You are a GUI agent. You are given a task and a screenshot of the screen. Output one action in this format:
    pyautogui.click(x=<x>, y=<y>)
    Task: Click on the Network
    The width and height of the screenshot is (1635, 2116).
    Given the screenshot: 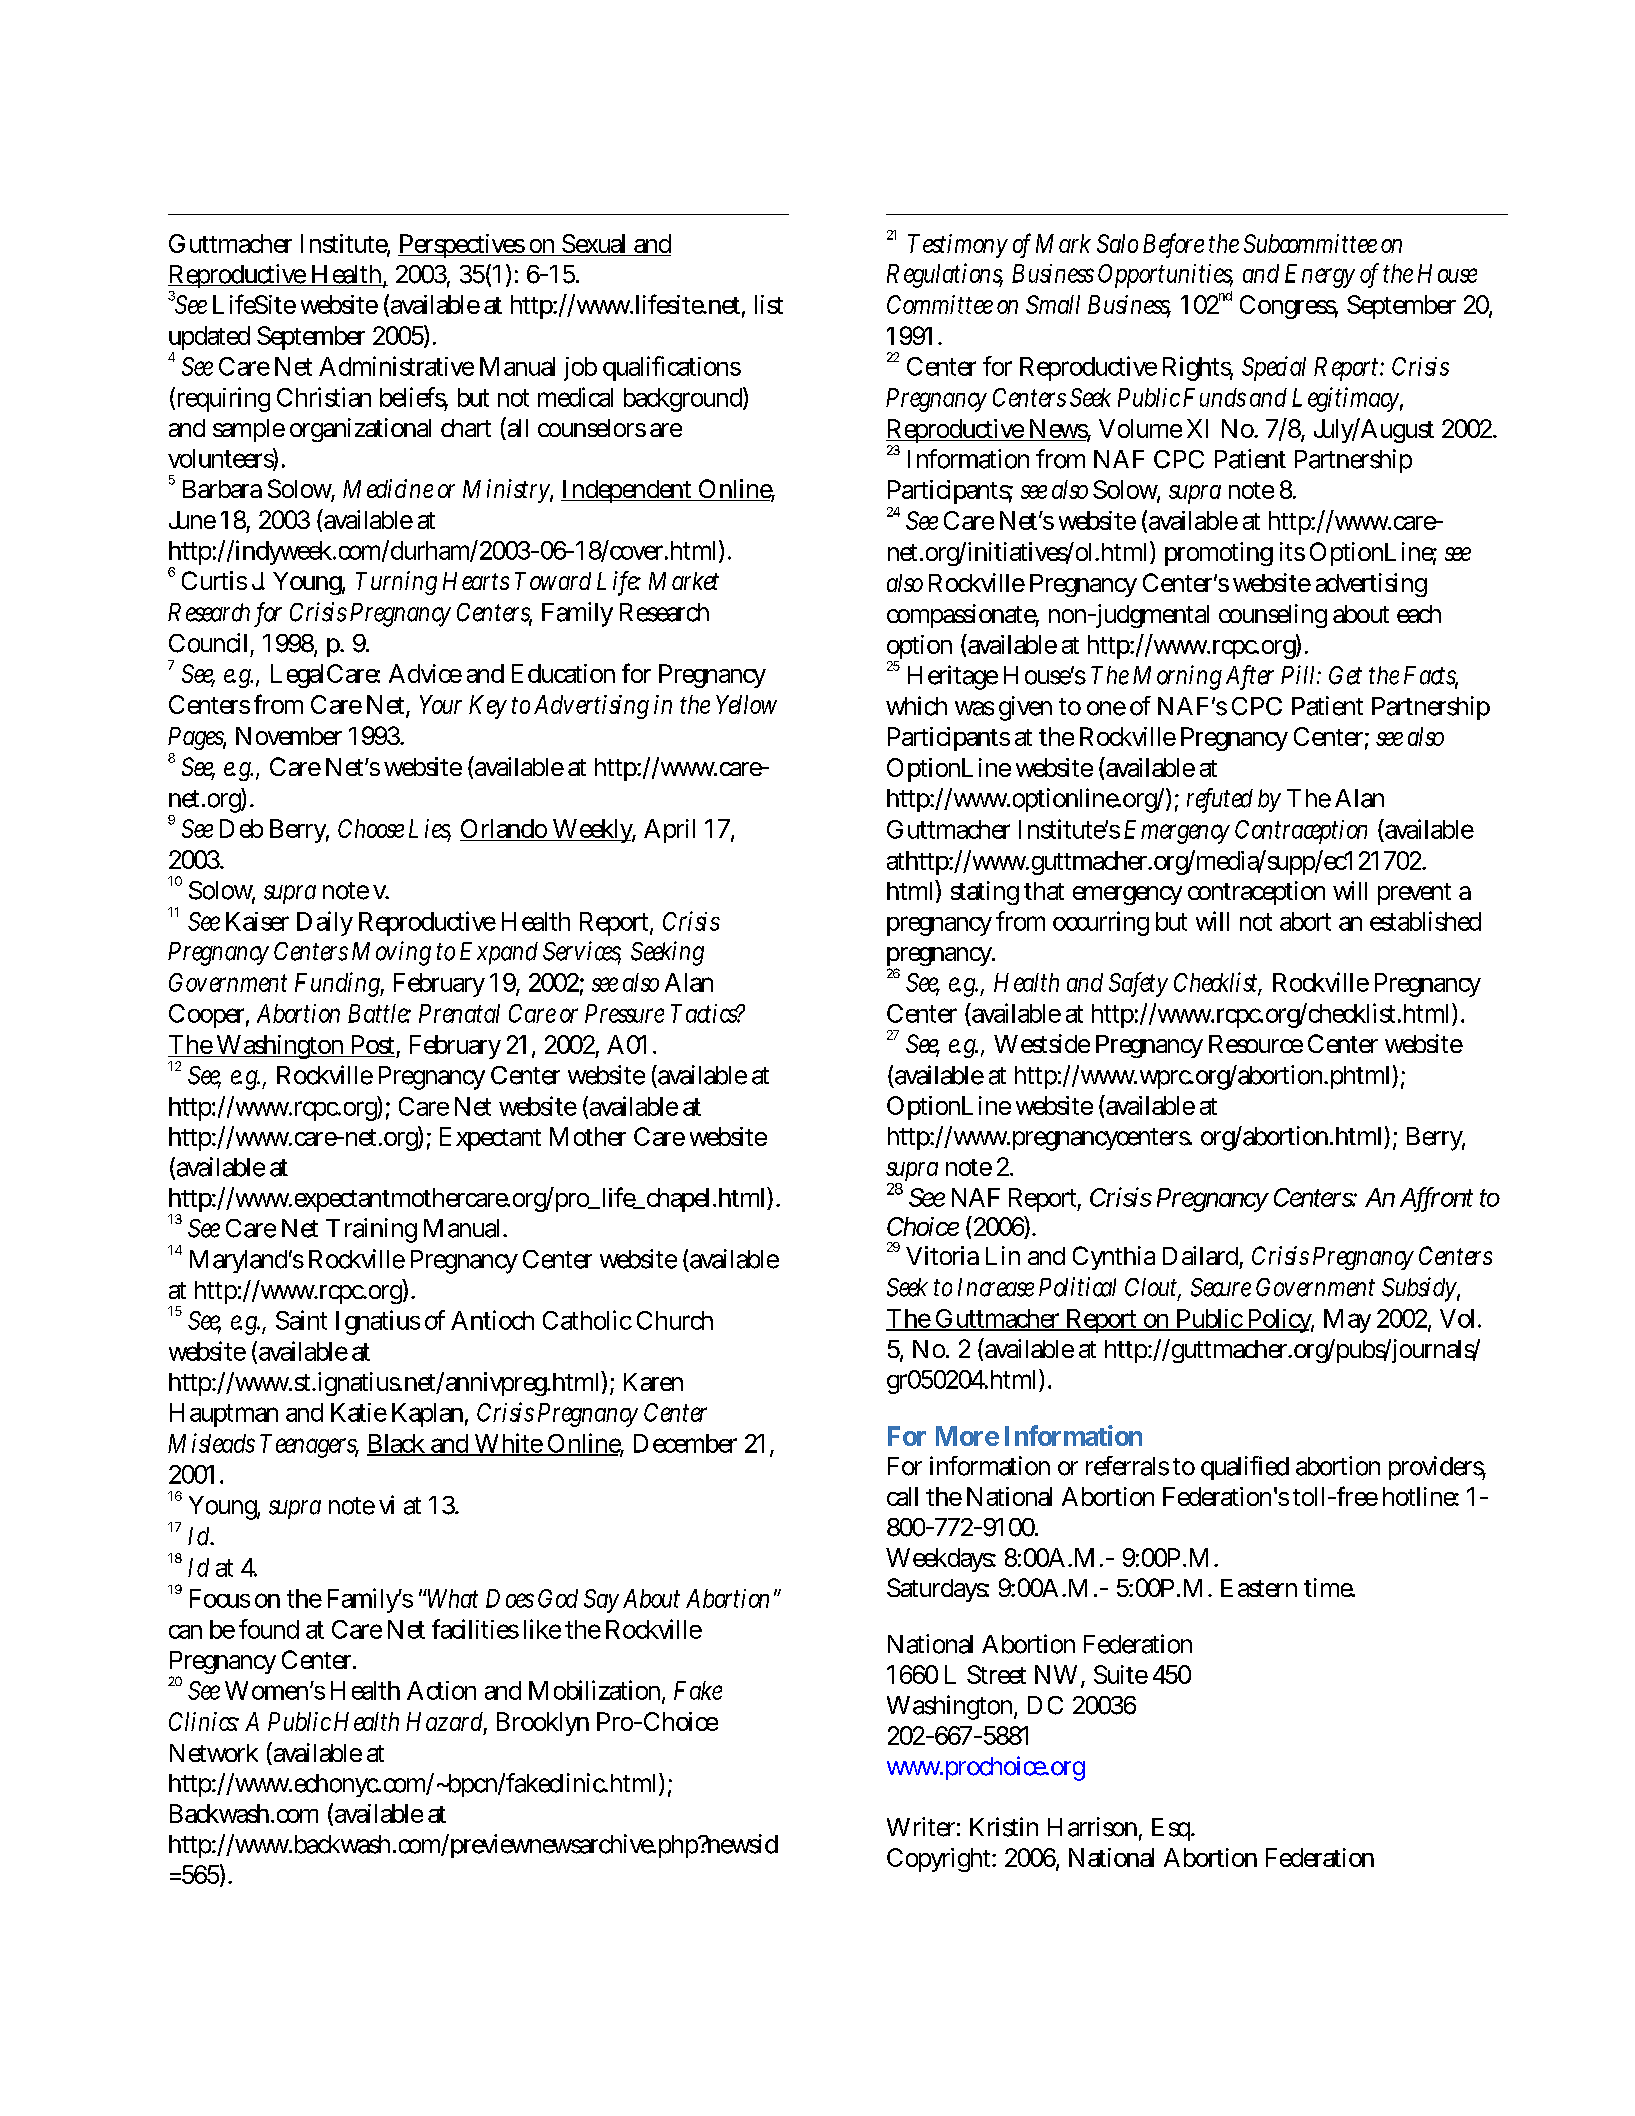 What is the action you would take?
    pyautogui.click(x=214, y=1753)
